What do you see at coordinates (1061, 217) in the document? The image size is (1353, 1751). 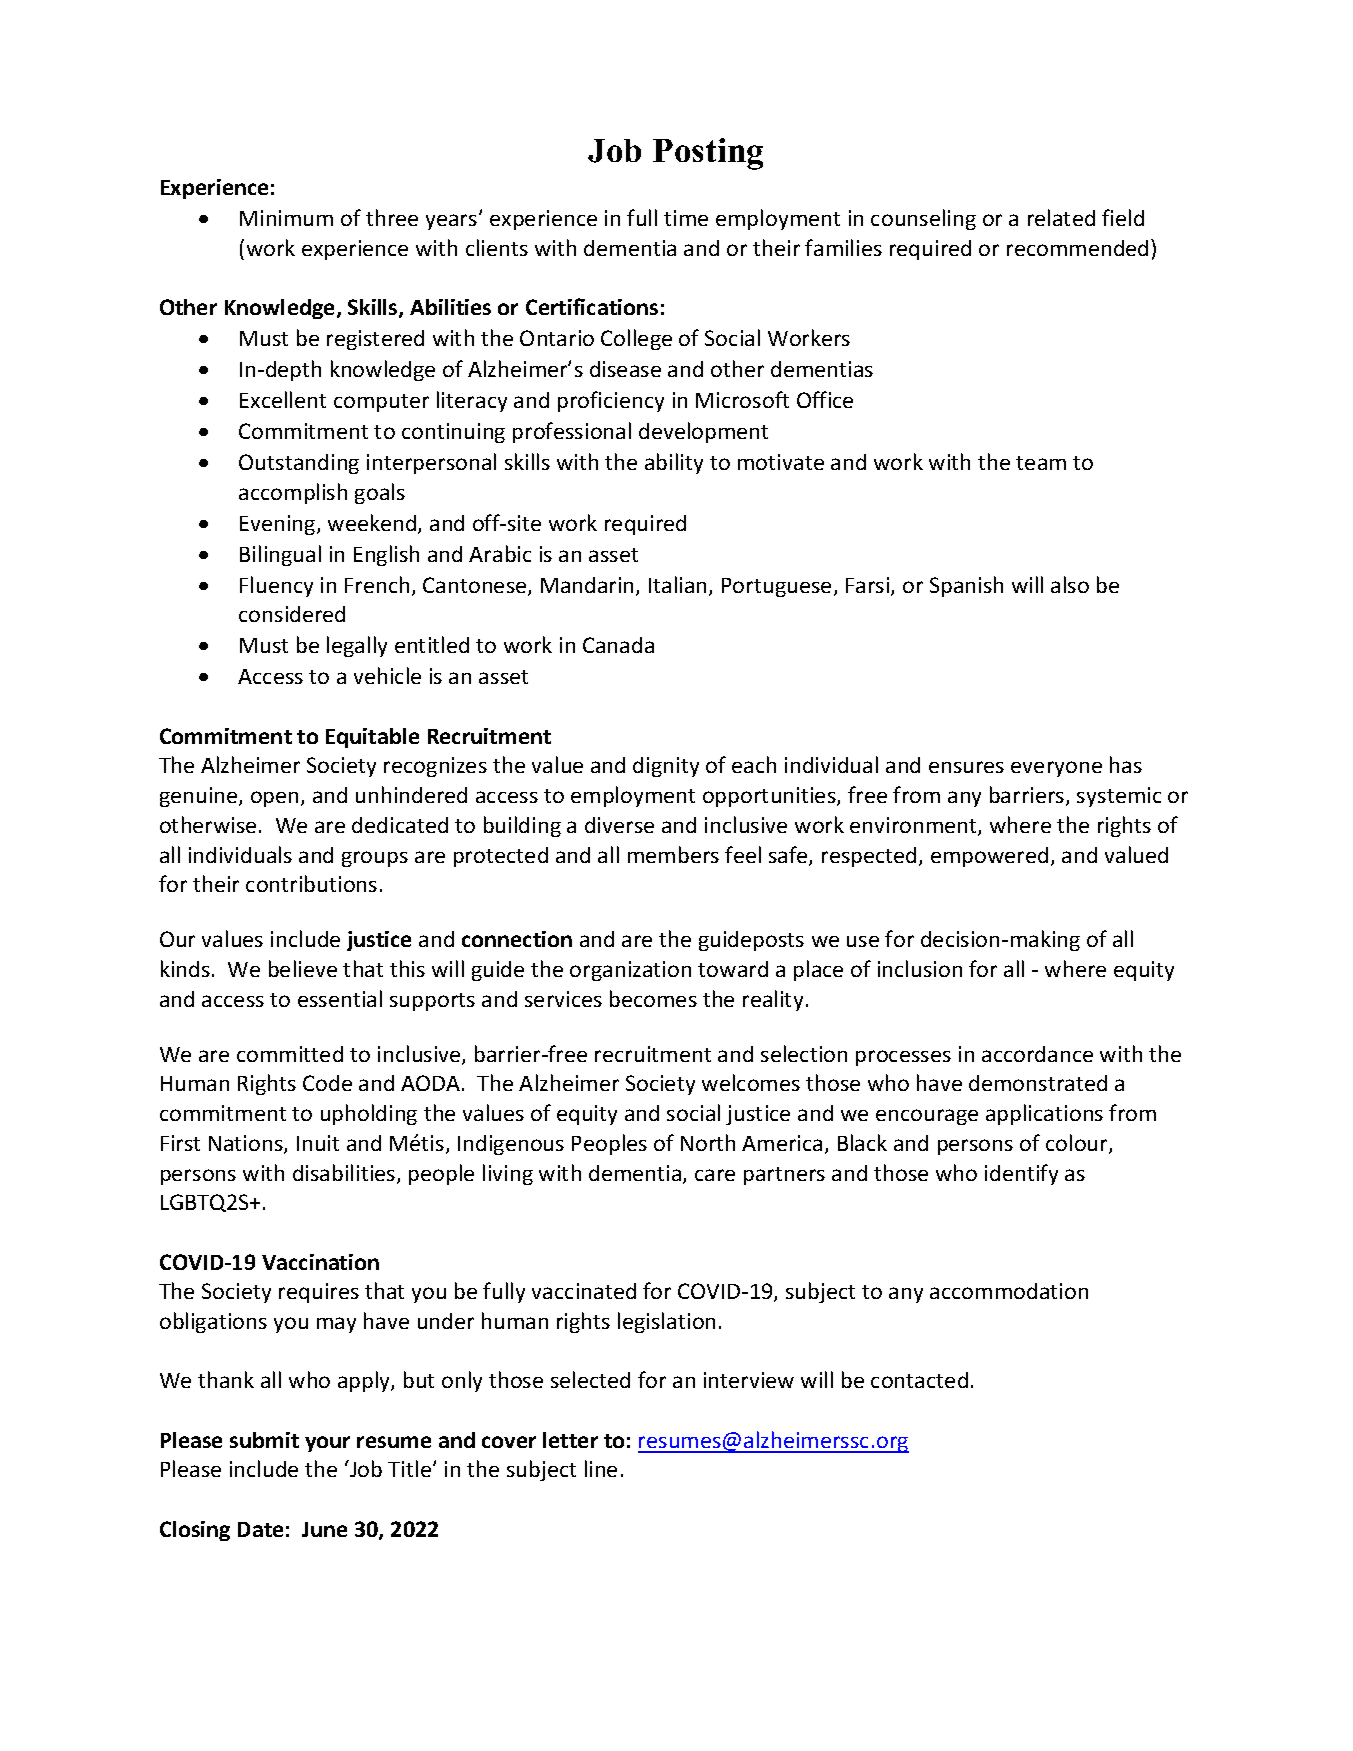 I see `related` at bounding box center [1061, 217].
